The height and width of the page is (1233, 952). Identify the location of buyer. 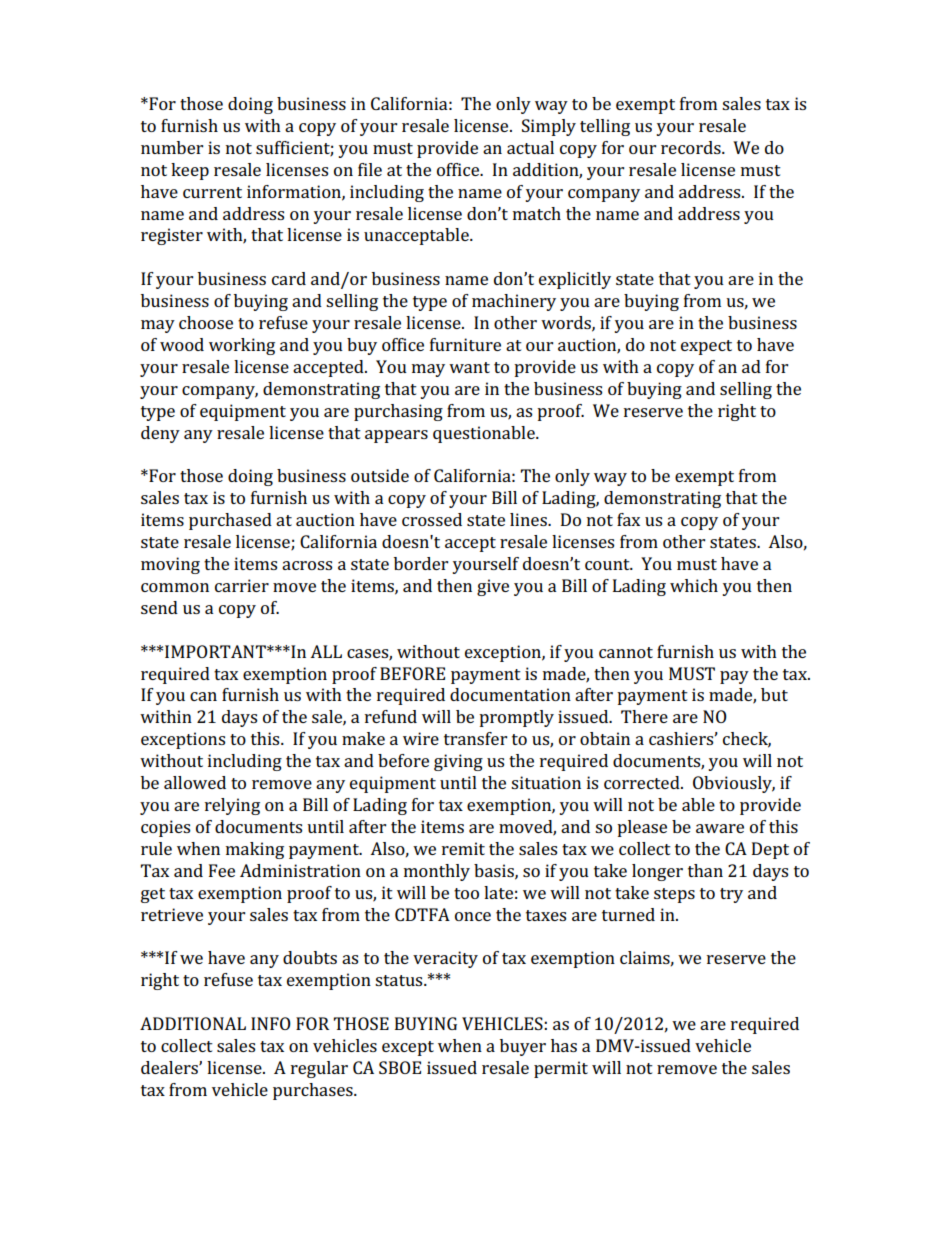
(523, 1047).
